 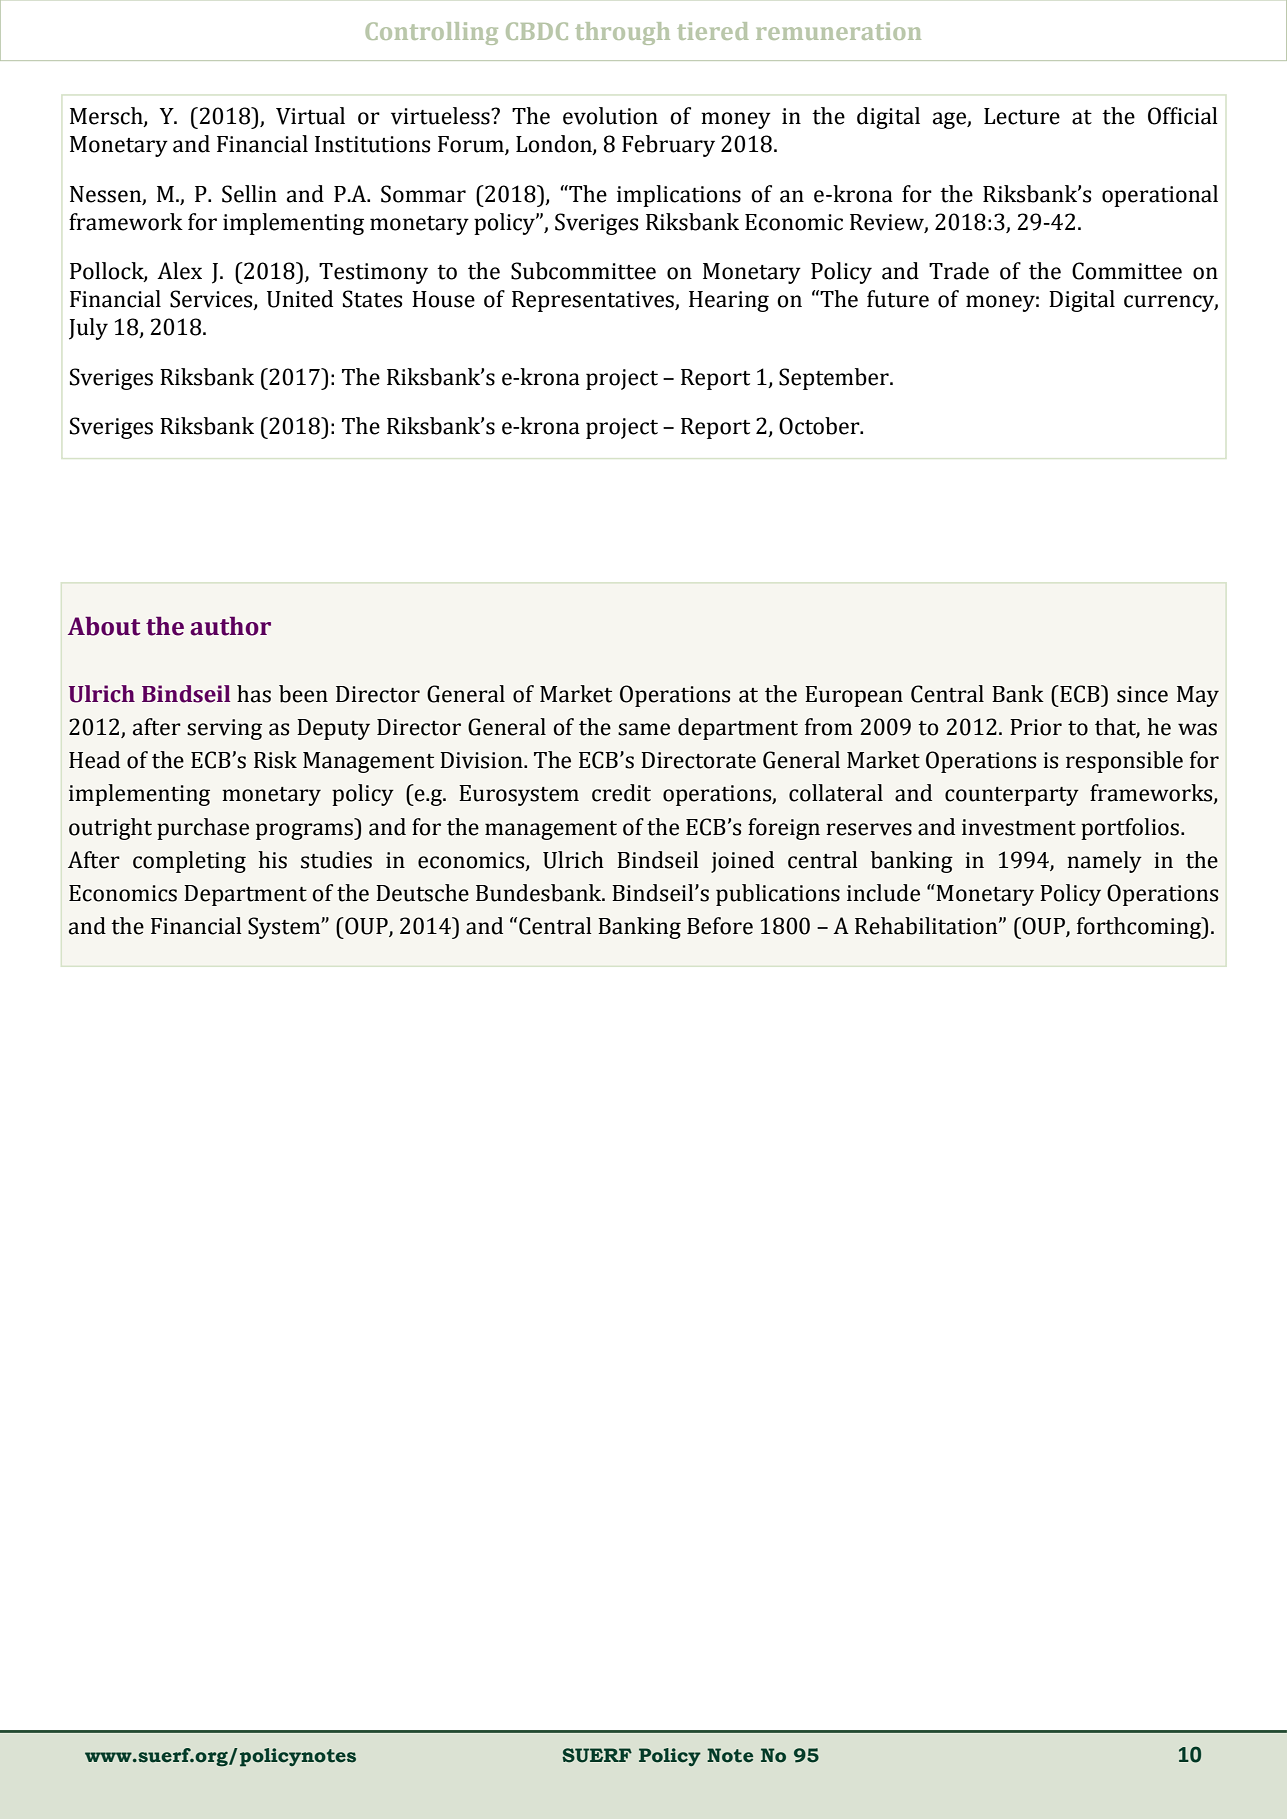 I want to click on Representatives, so click(x=594, y=301).
